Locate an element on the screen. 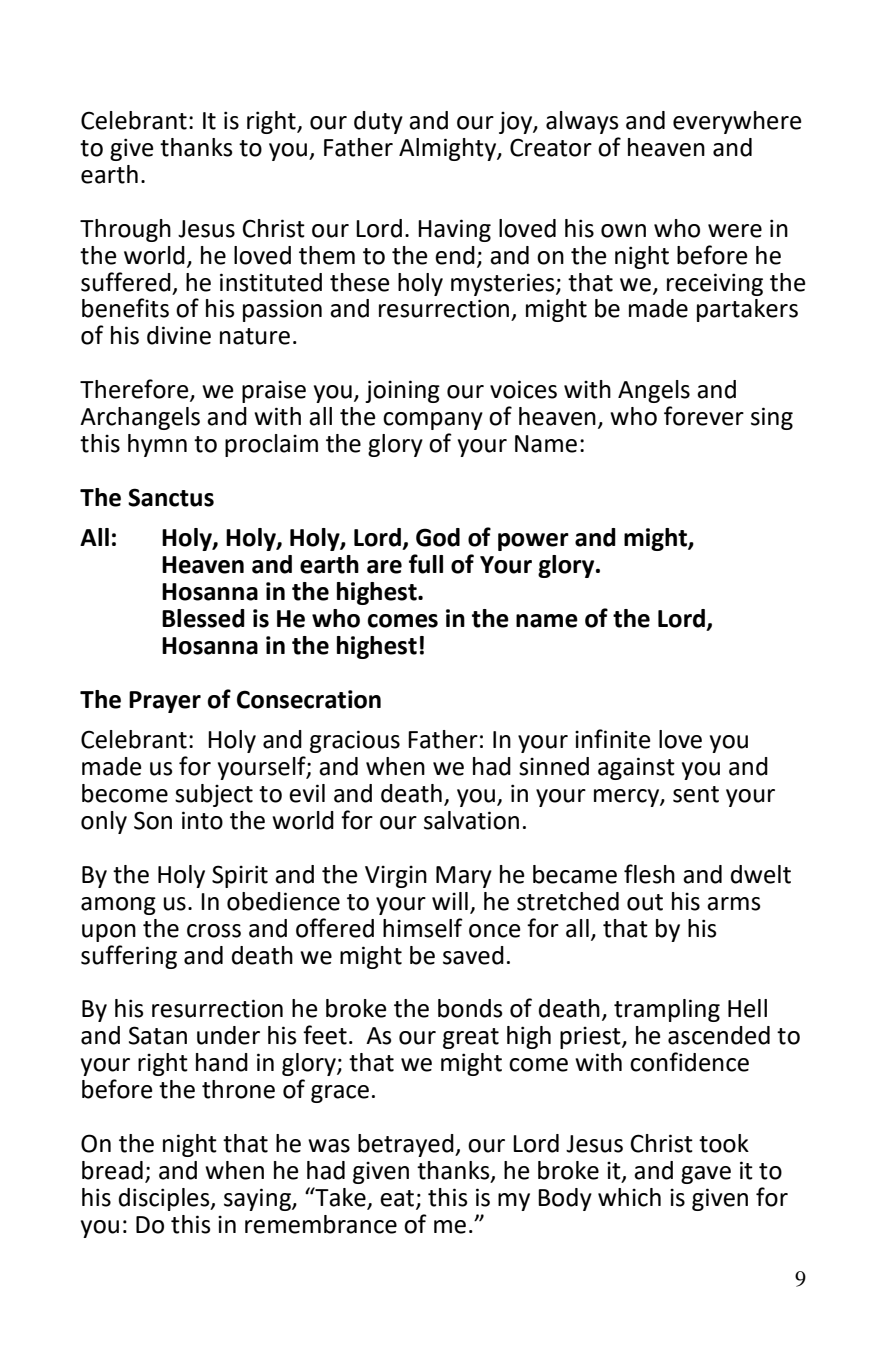 This screenshot has width=887, height=1372. hymn is located at coordinates (157, 445).
